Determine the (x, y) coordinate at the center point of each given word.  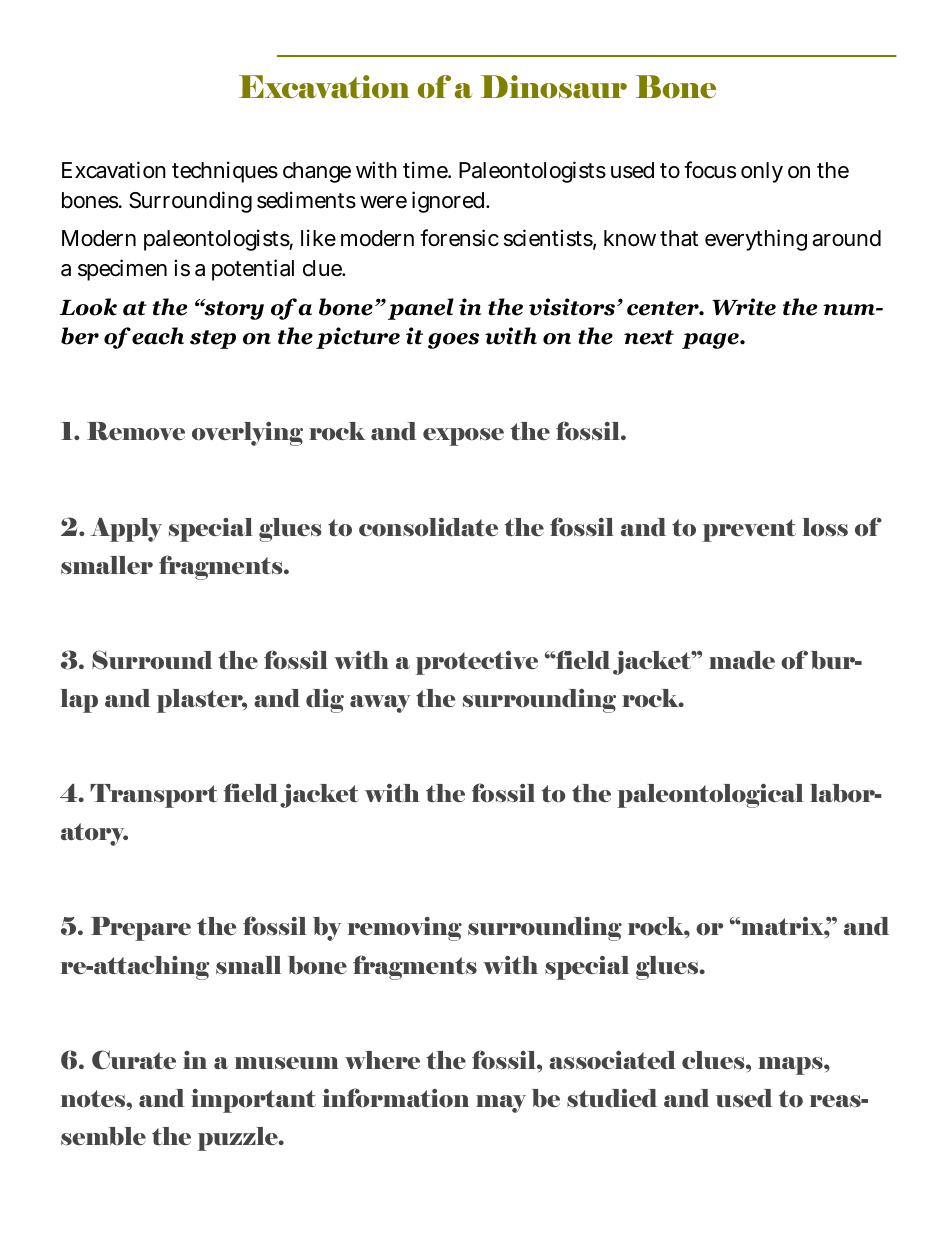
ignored (449, 202)
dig (325, 701)
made (742, 660)
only (762, 172)
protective (477, 663)
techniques (225, 172)
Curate (134, 1060)
